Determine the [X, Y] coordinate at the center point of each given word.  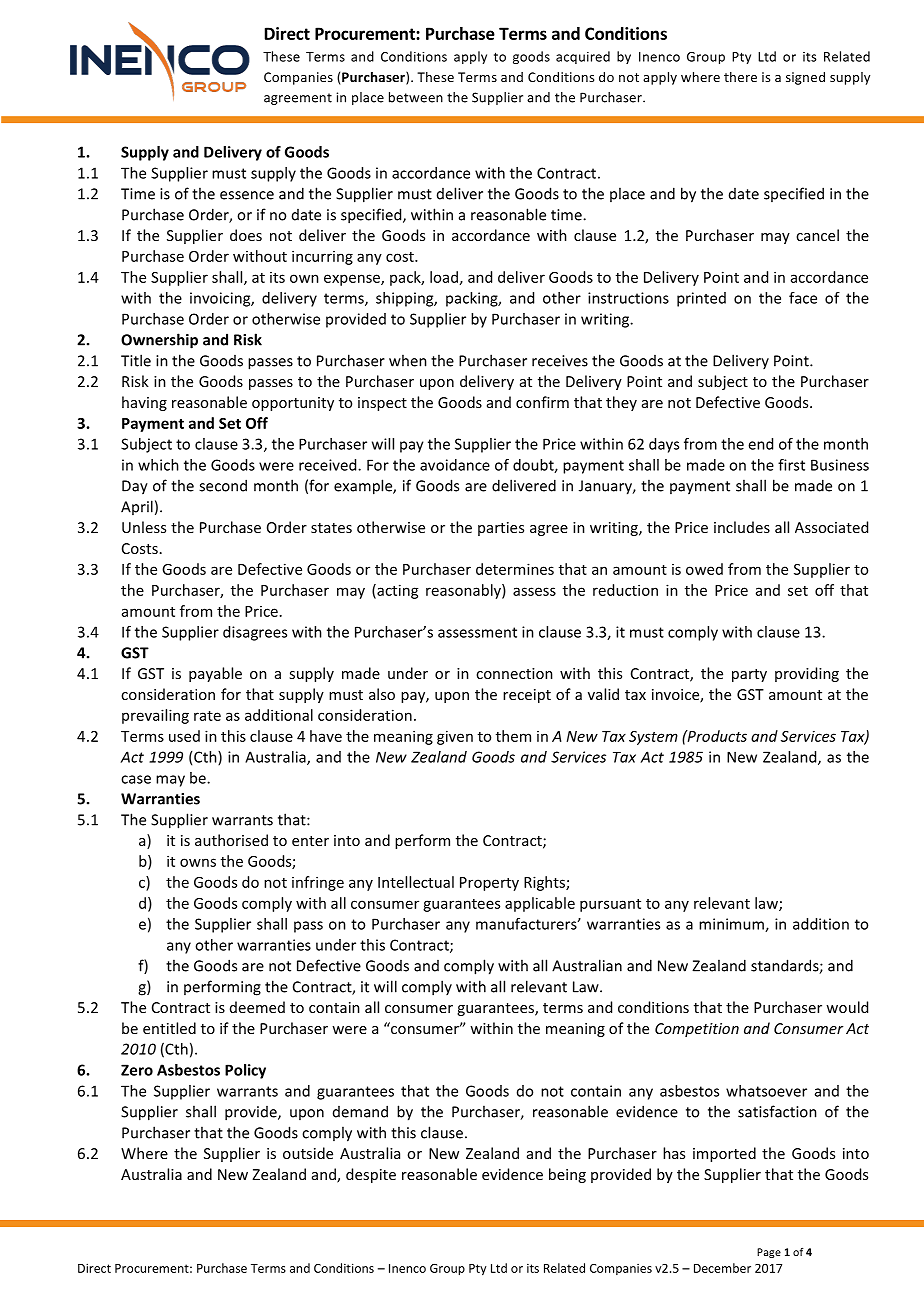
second [223, 485]
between [416, 97]
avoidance [455, 465]
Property [489, 884]
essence [247, 195]
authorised [231, 840]
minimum [732, 925]
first [791, 465]
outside [308, 1153]
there [740, 77]
